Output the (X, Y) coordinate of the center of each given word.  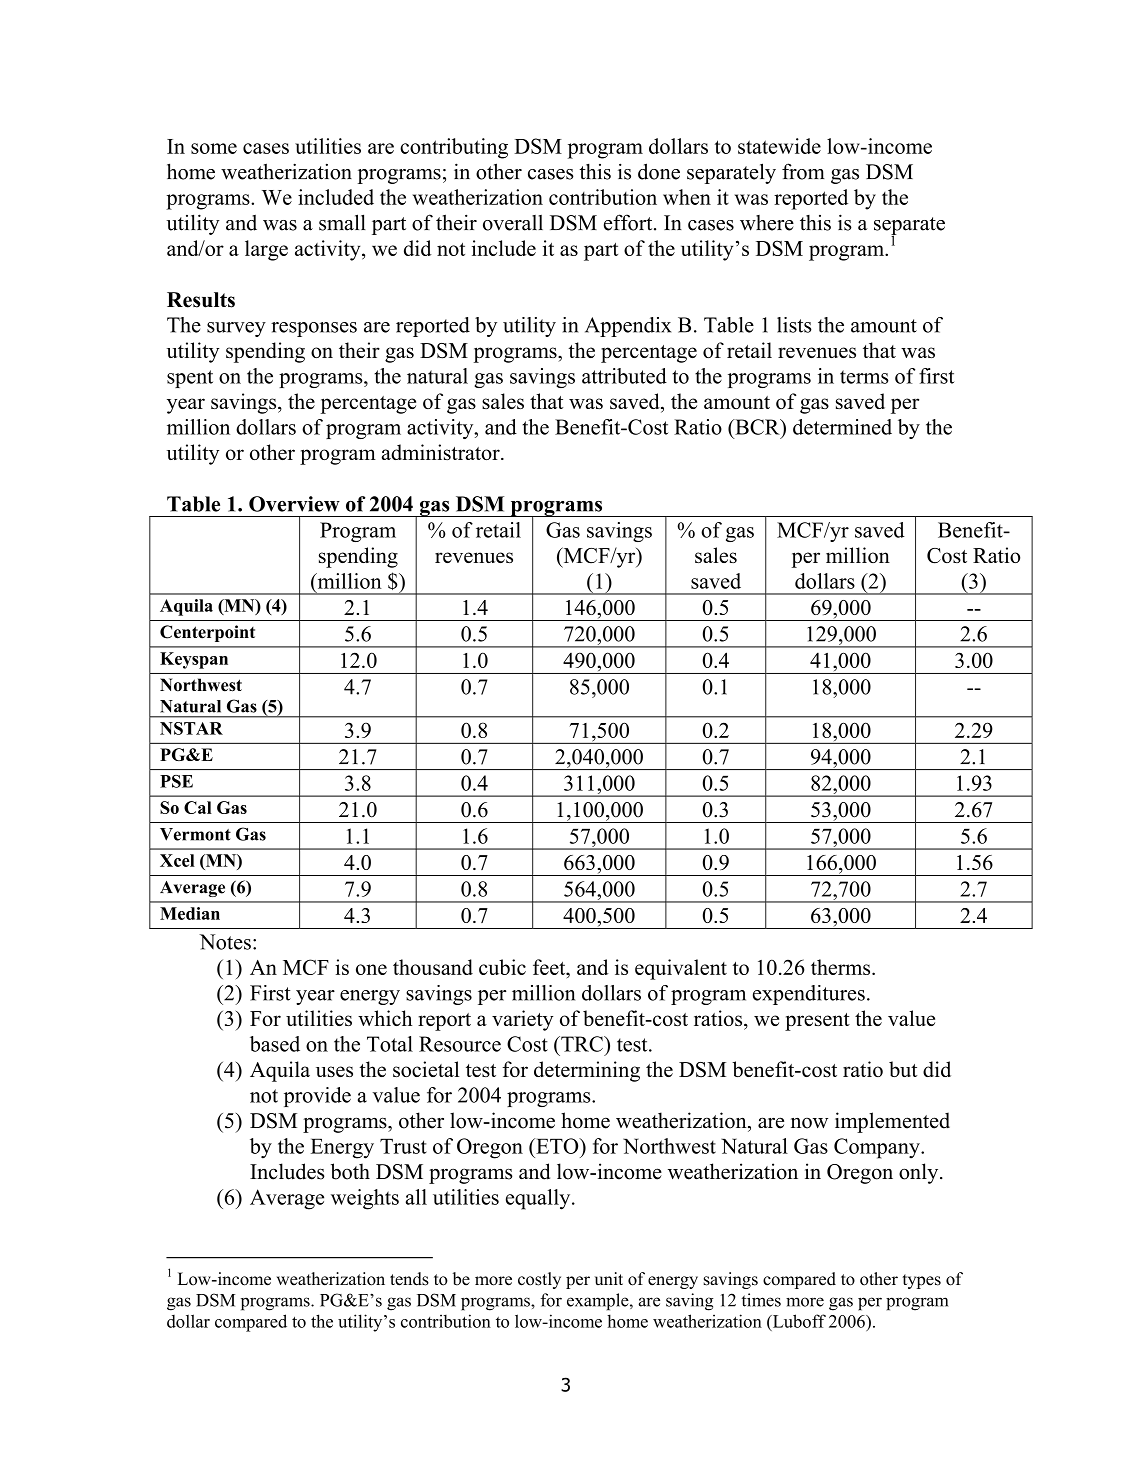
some (214, 148)
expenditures (809, 995)
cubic (502, 967)
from (803, 171)
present (817, 1022)
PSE (176, 781)
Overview (294, 504)
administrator (442, 452)
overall (513, 223)
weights (365, 1199)
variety (522, 1020)
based (275, 1044)
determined (842, 427)
